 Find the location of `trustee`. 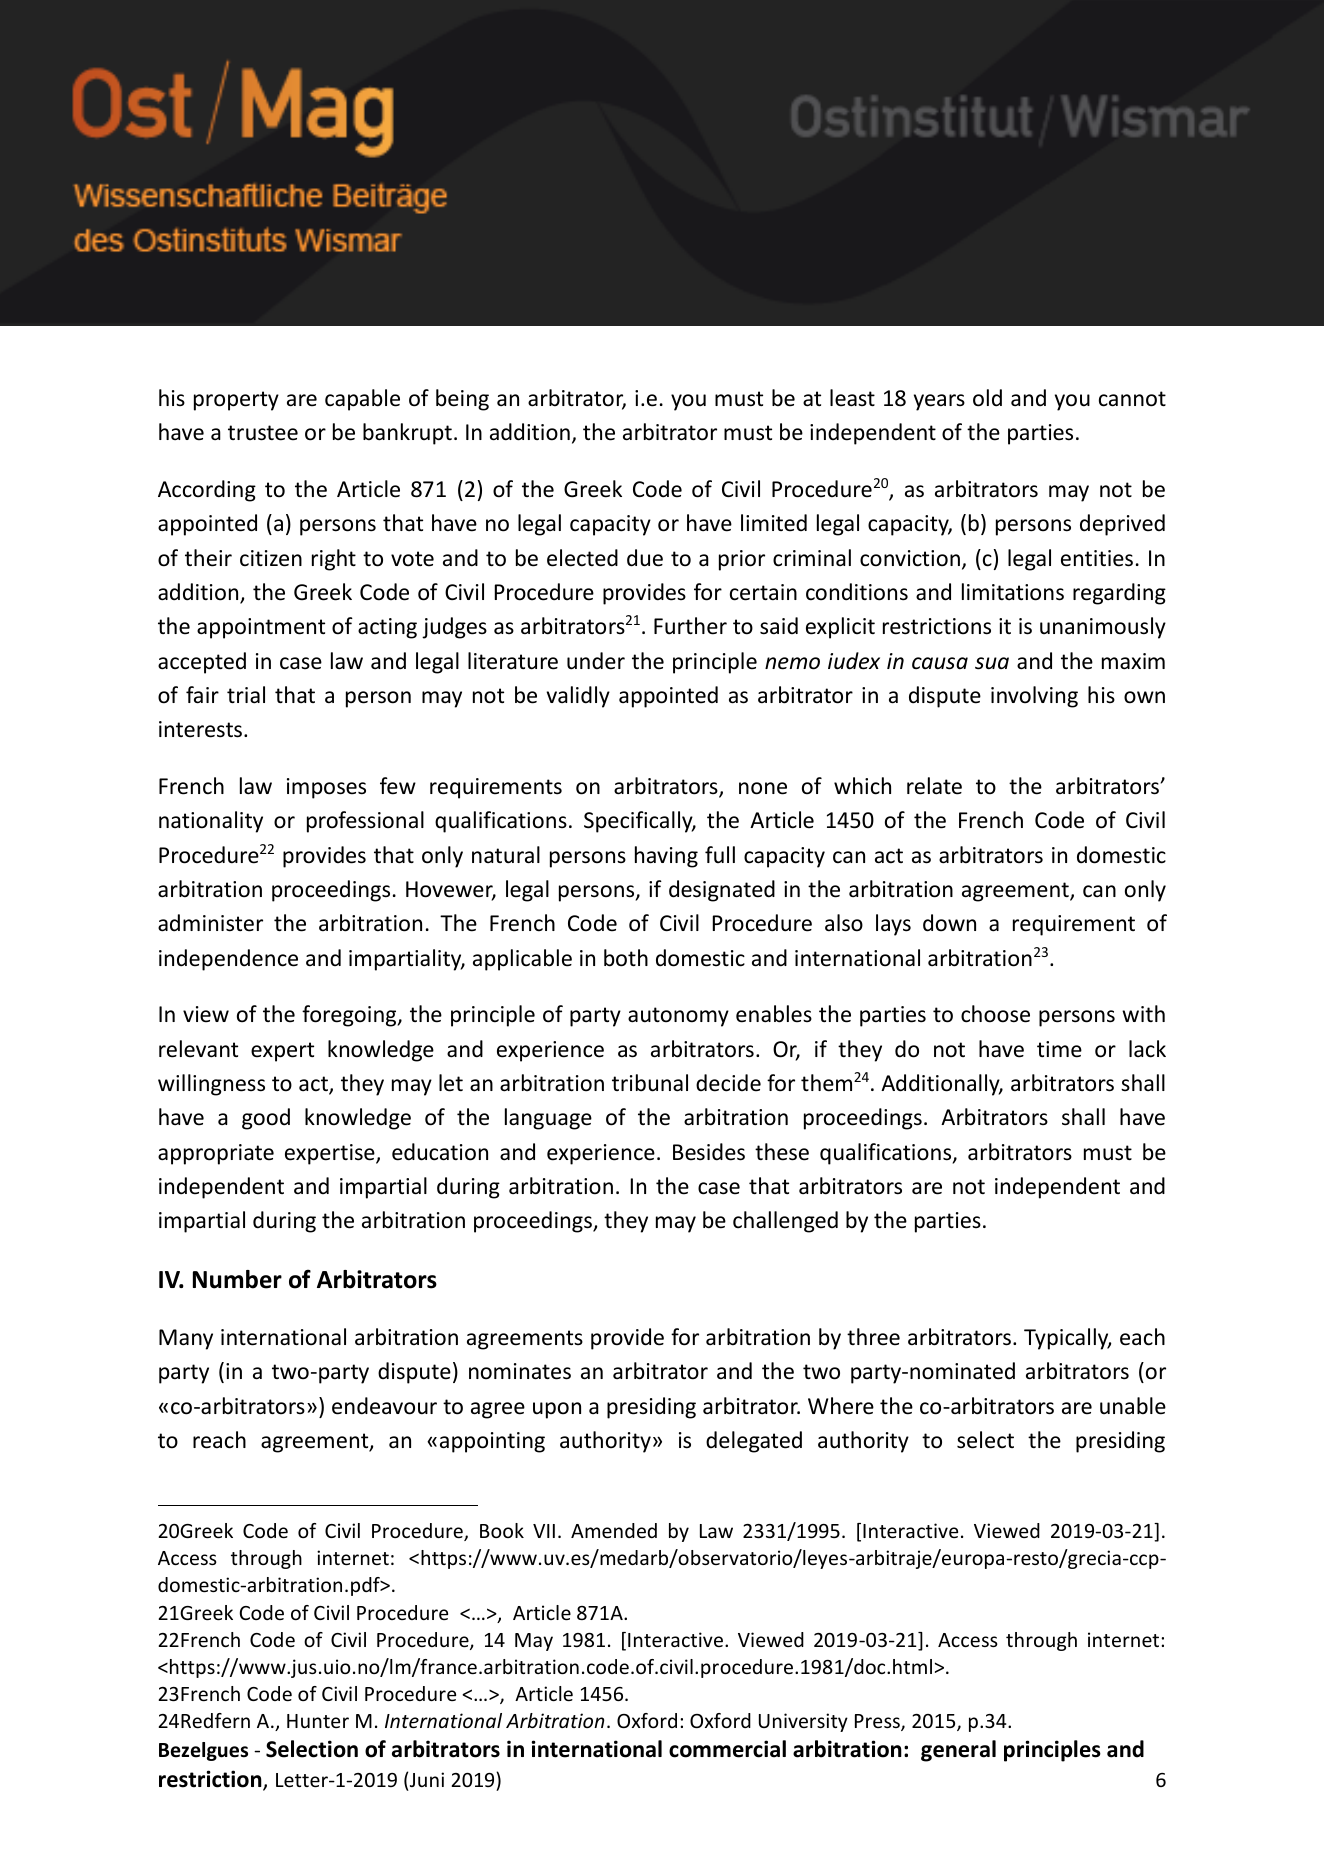

trustee is located at coordinates (263, 433).
